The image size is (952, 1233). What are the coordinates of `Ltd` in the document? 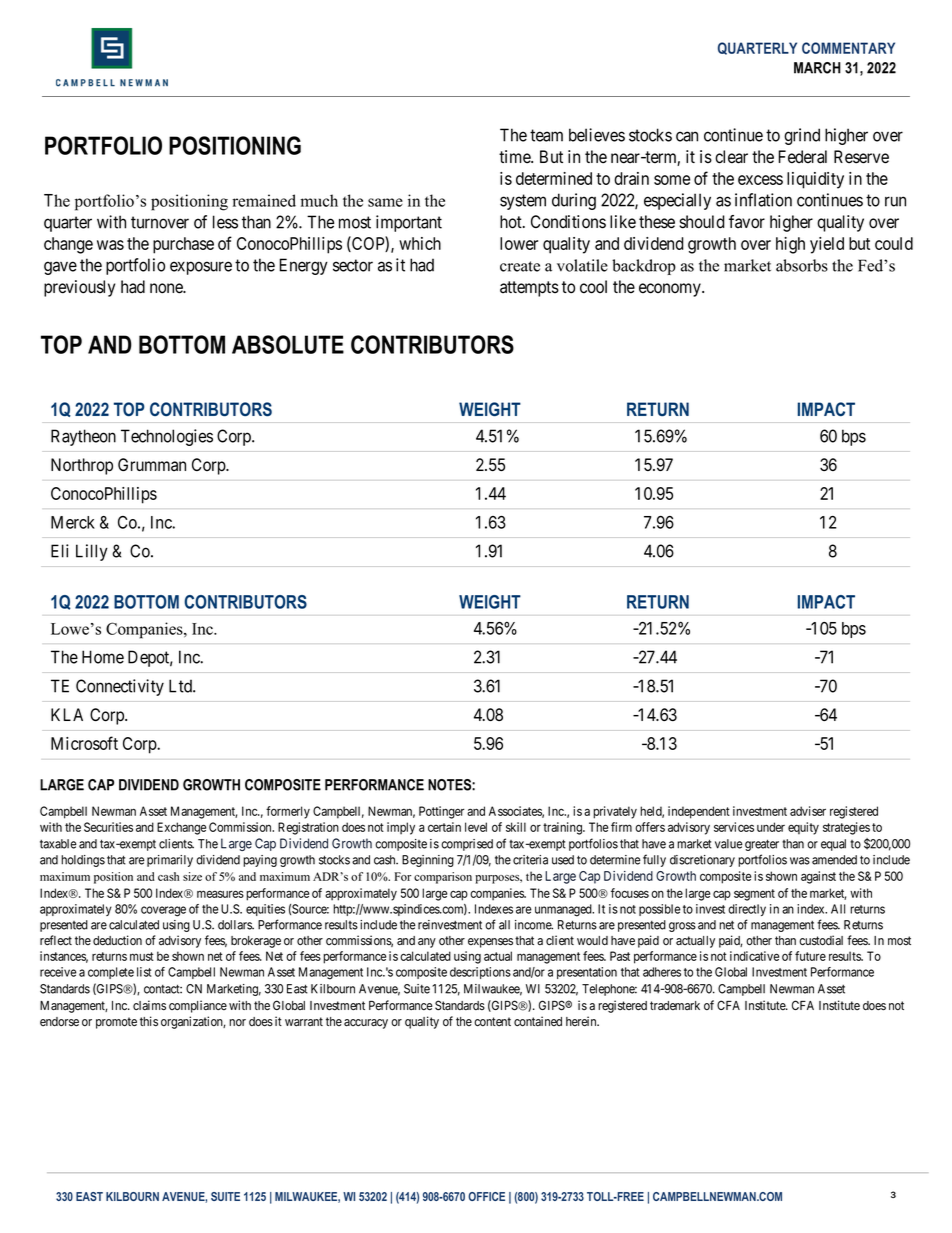 It's located at (181, 686).
